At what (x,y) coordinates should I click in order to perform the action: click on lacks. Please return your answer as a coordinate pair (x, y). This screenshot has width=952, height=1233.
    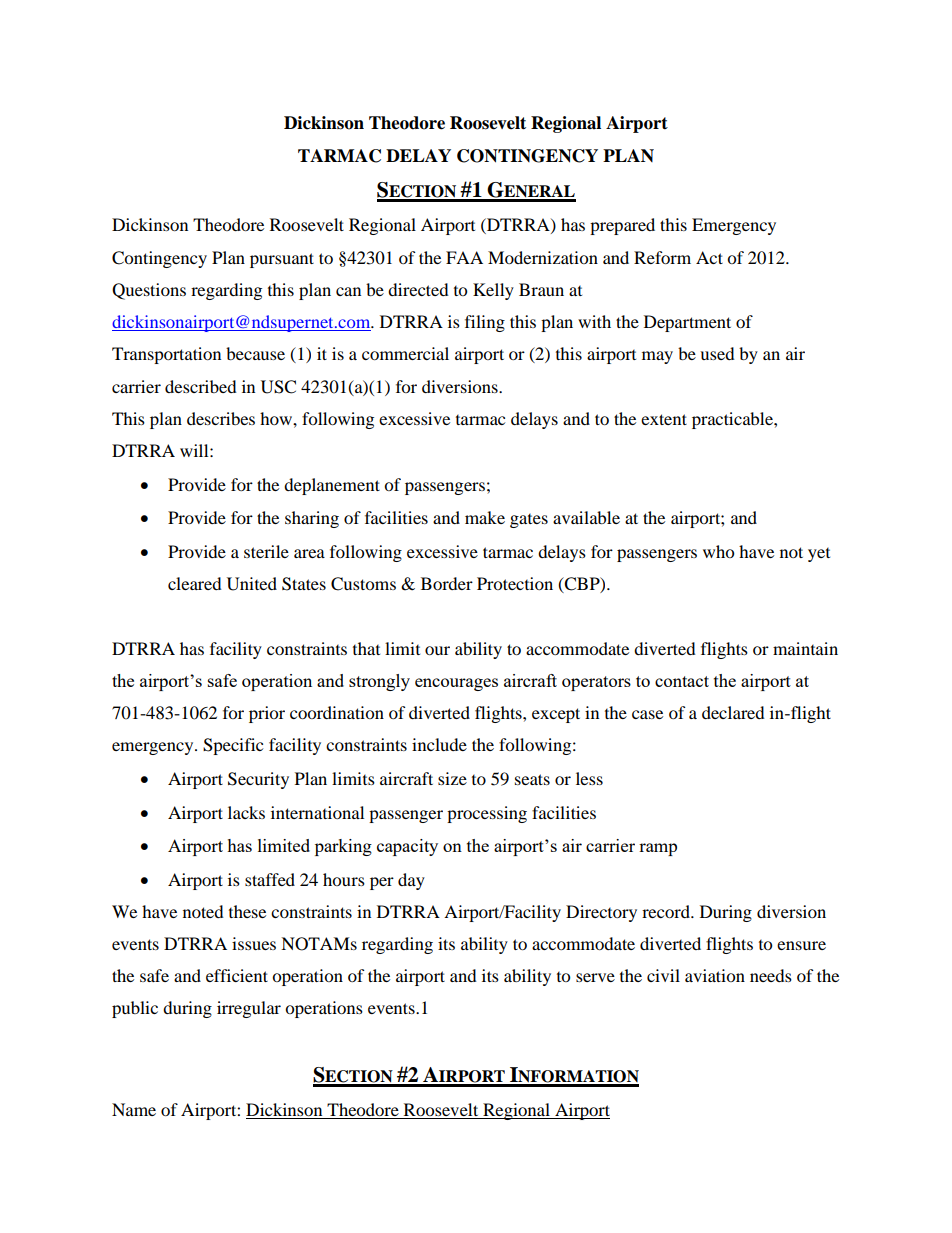
    Looking at the image, I should click on (246, 812).
